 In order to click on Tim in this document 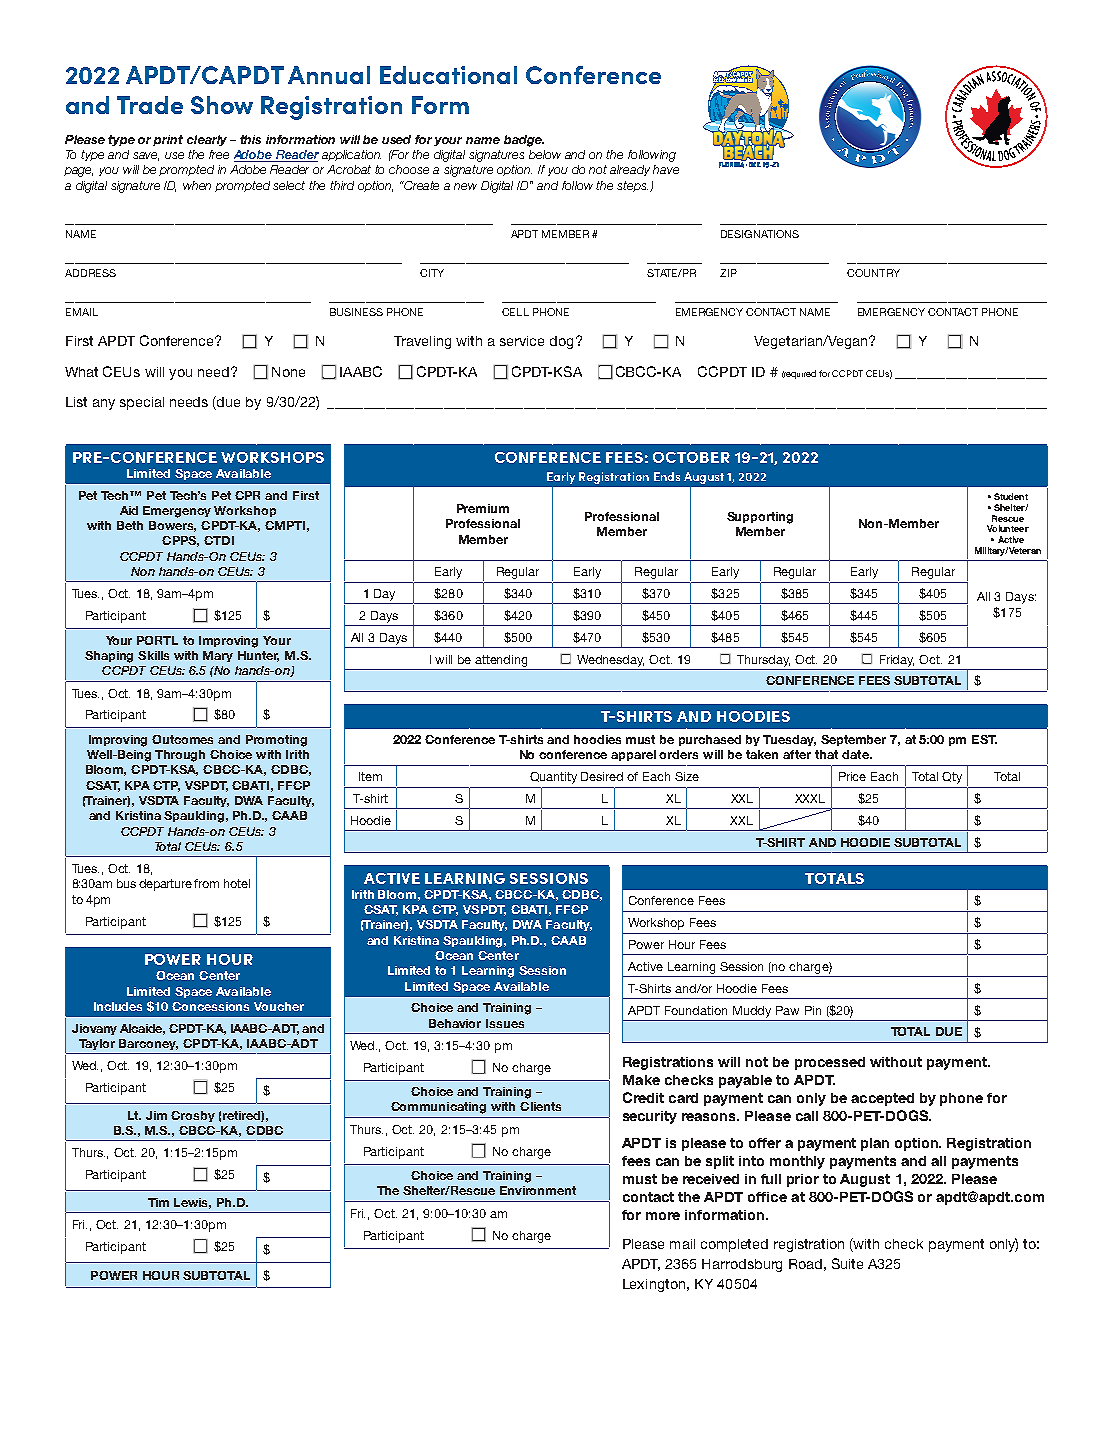, I will do `click(158, 1202)`.
